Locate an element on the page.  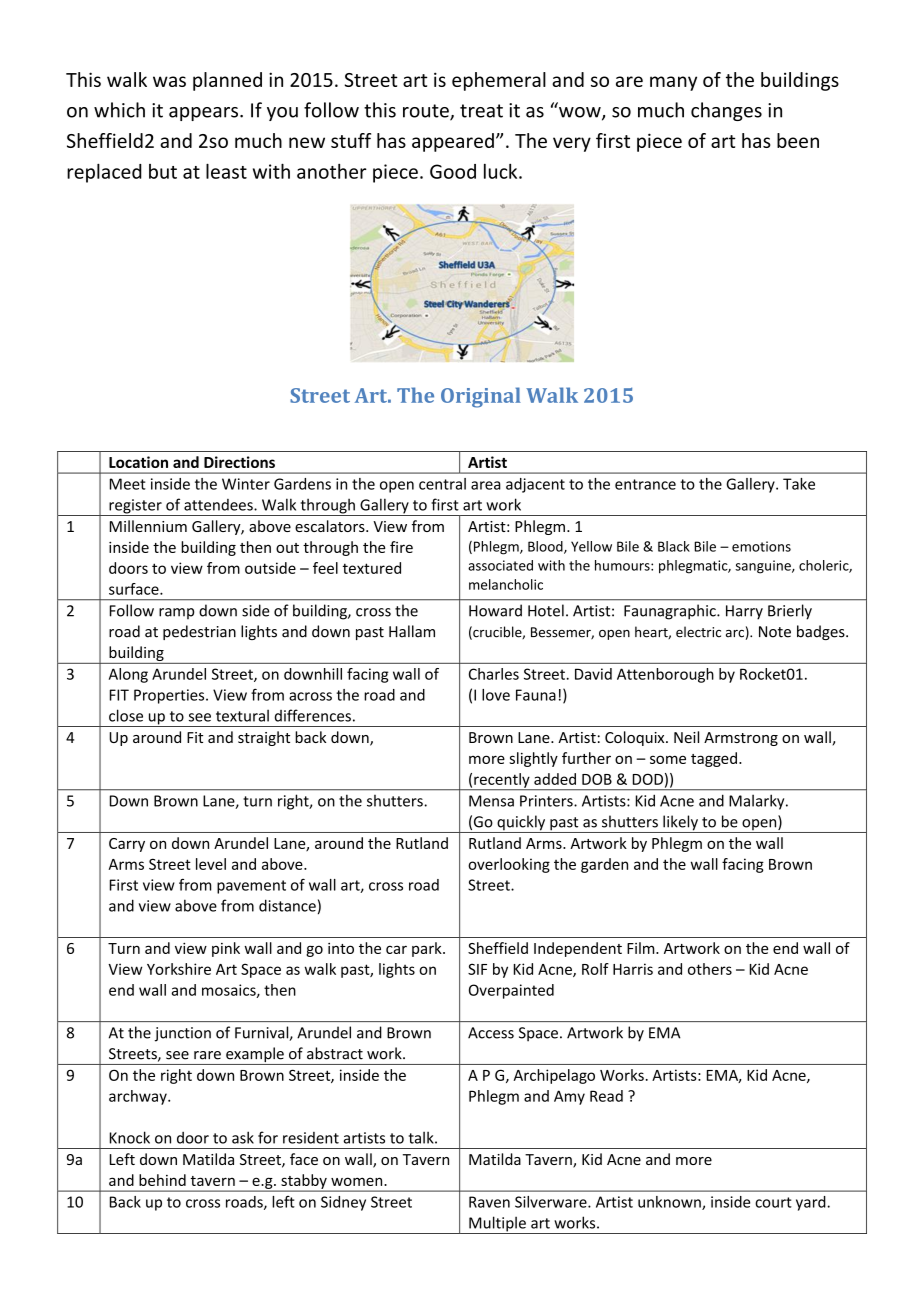
Yorkshire is located at coordinates (179, 969).
